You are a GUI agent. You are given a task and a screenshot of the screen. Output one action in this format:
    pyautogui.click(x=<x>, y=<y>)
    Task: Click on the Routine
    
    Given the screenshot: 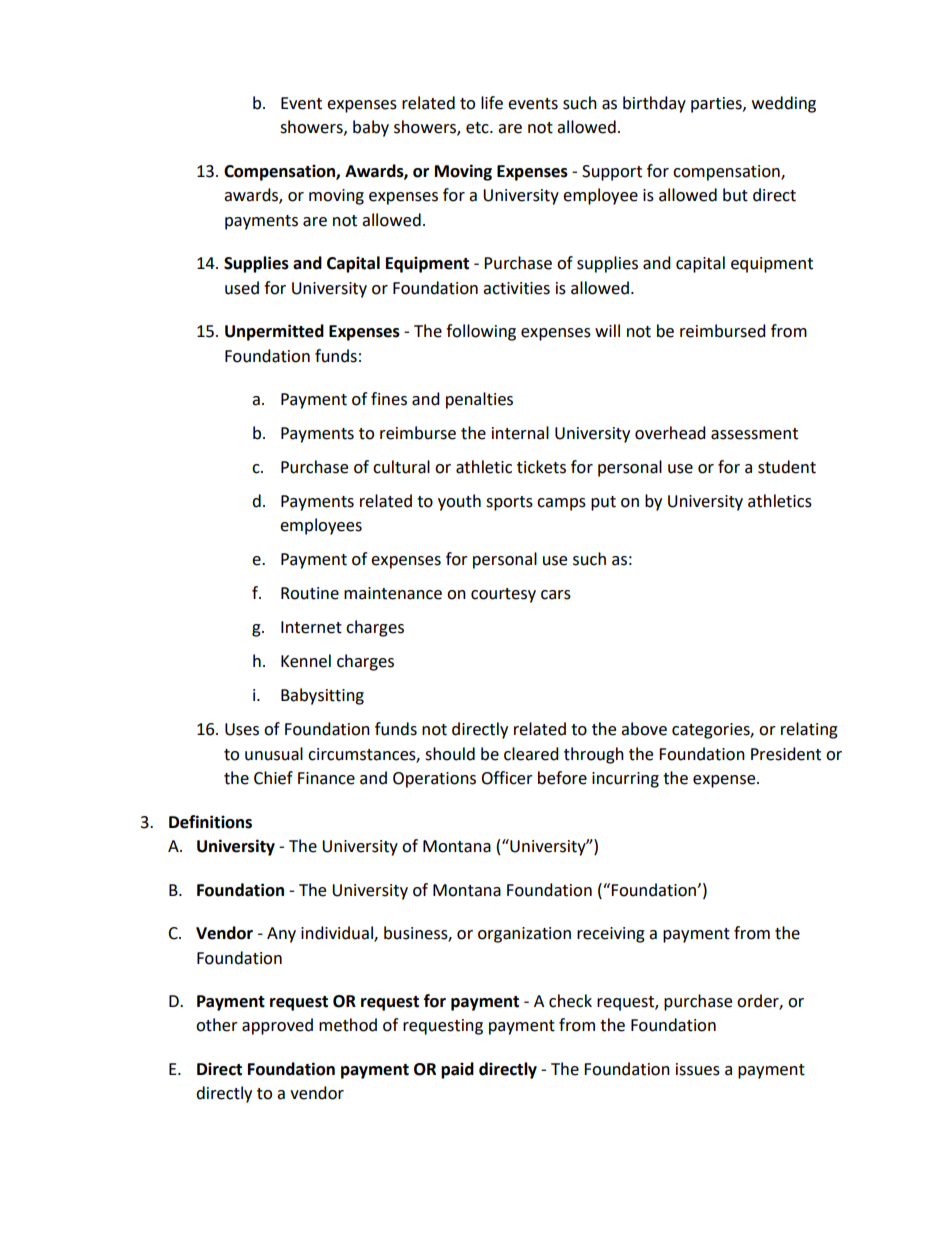 What is the action you would take?
    pyautogui.click(x=310, y=593)
